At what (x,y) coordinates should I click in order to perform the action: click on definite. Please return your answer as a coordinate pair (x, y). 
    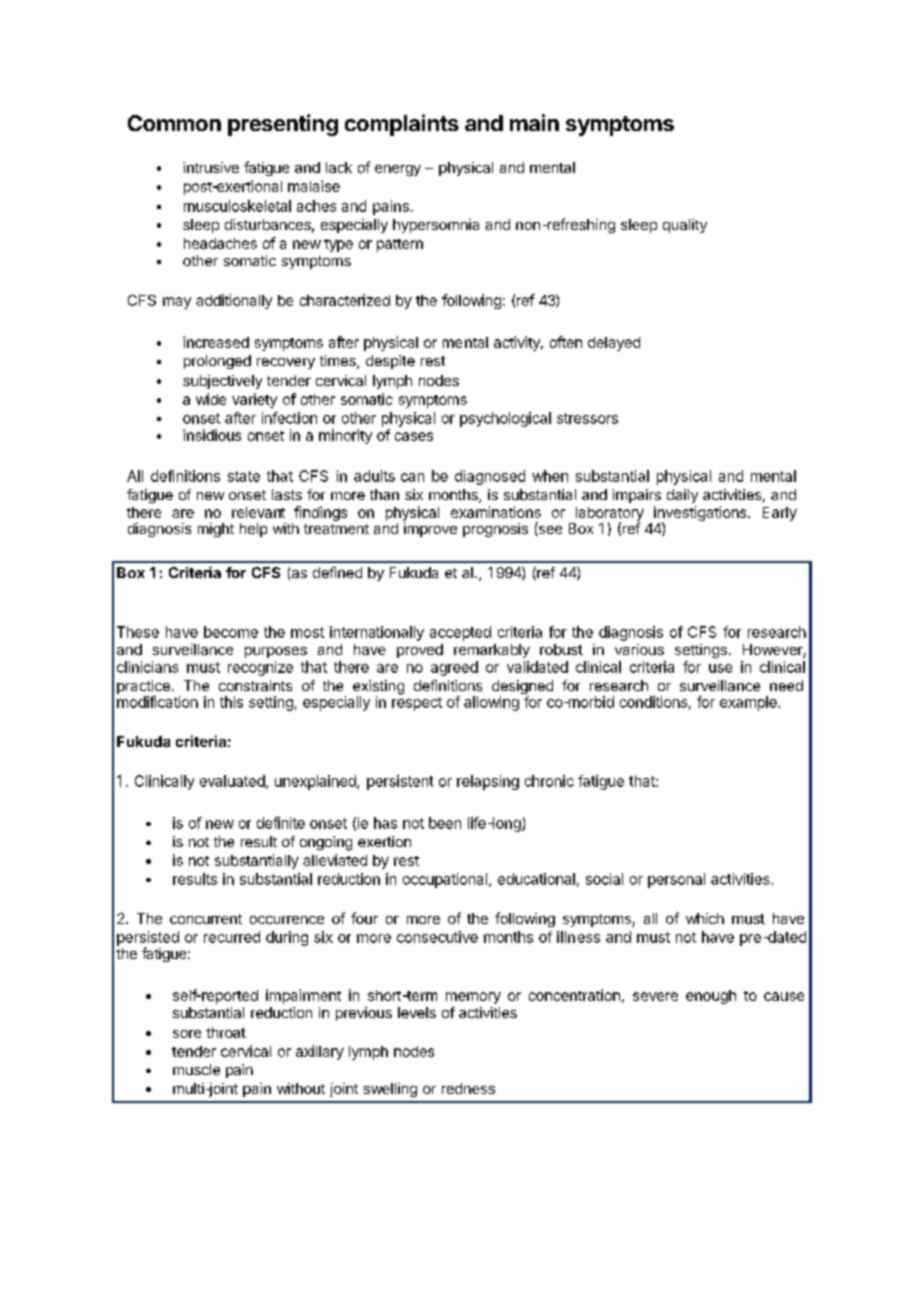
    Looking at the image, I should click on (281, 823).
